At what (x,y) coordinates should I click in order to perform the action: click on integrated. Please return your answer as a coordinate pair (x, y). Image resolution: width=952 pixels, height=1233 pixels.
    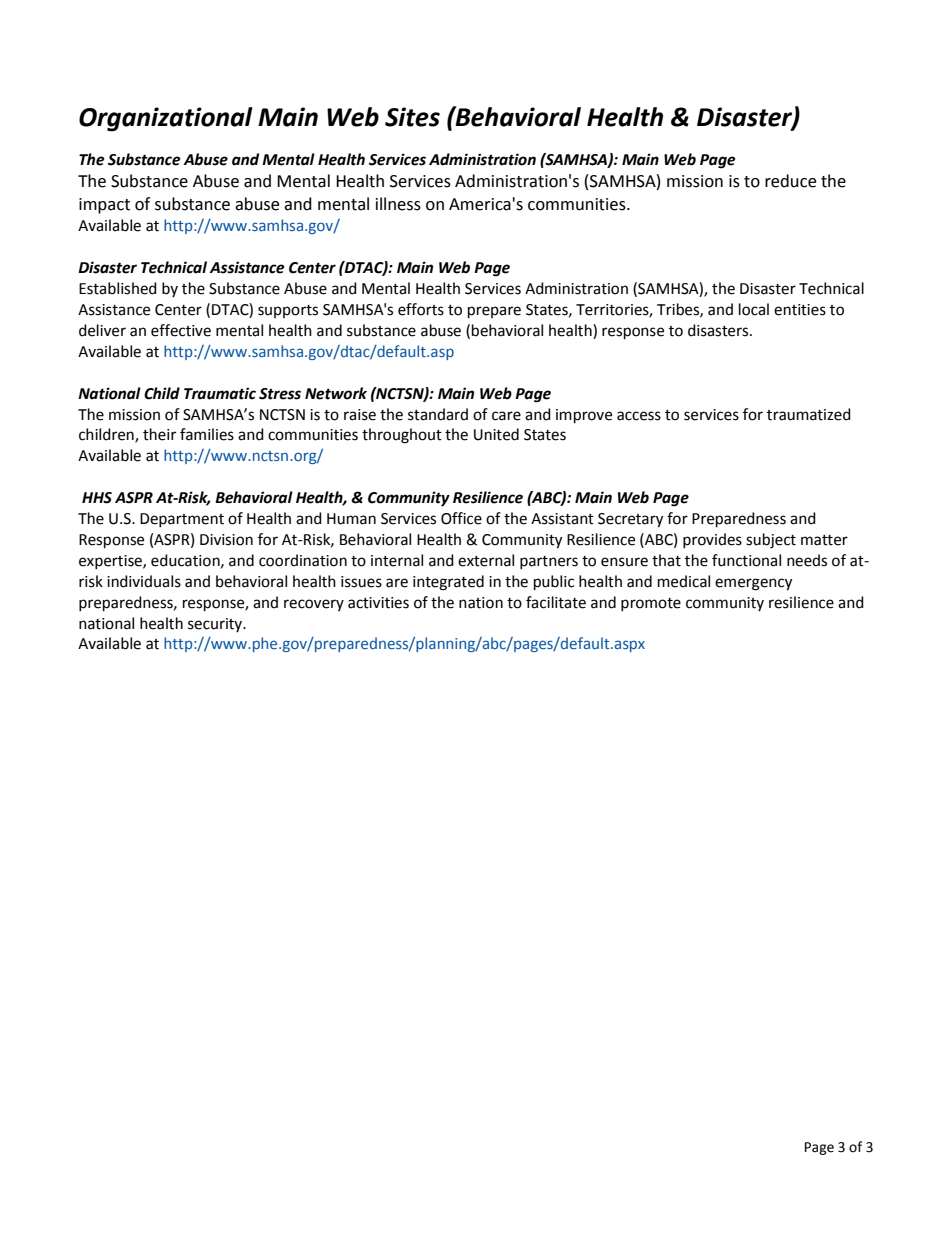
    Looking at the image, I should click on (448, 583).
